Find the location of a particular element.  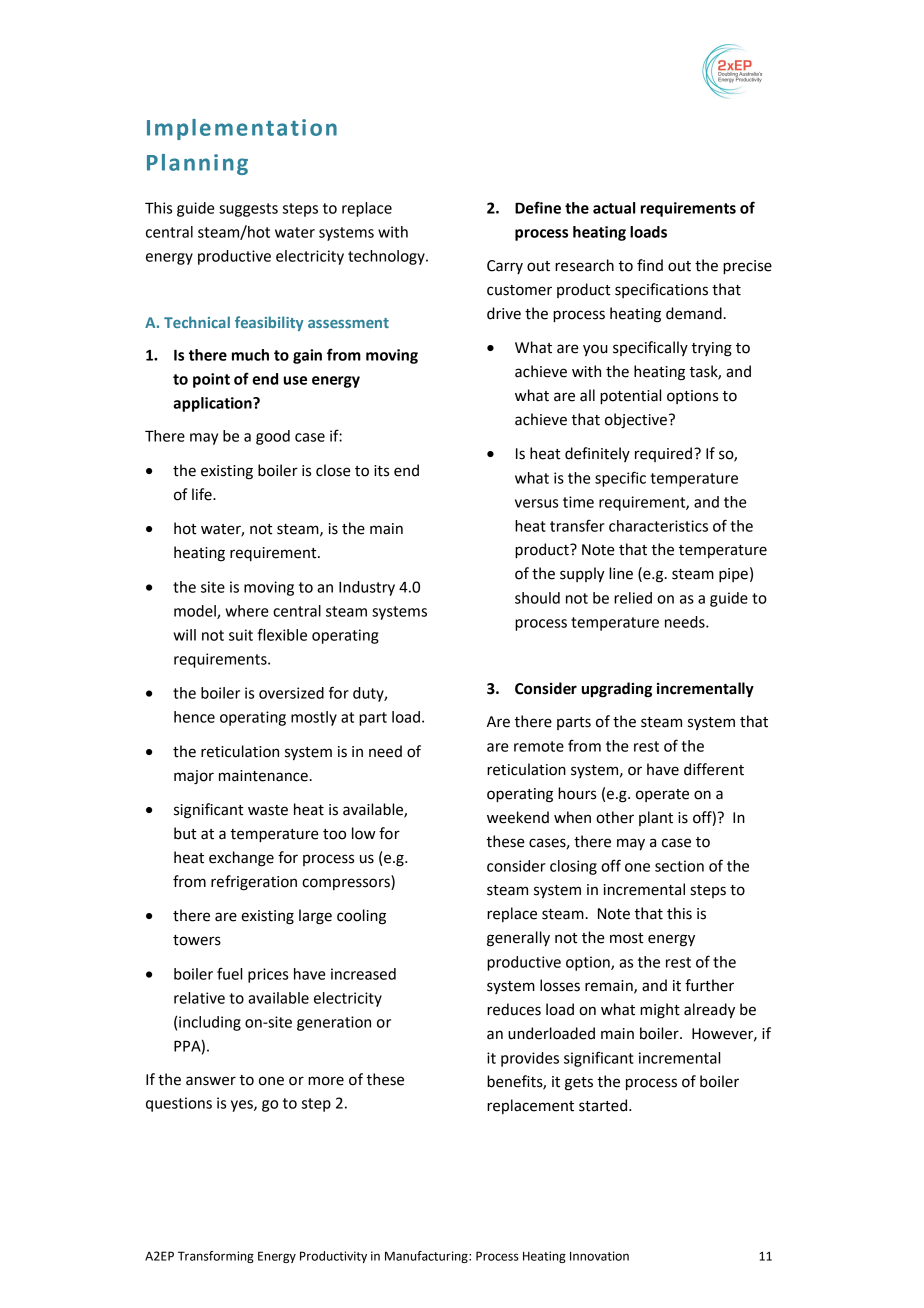

fuel is located at coordinates (229, 973).
